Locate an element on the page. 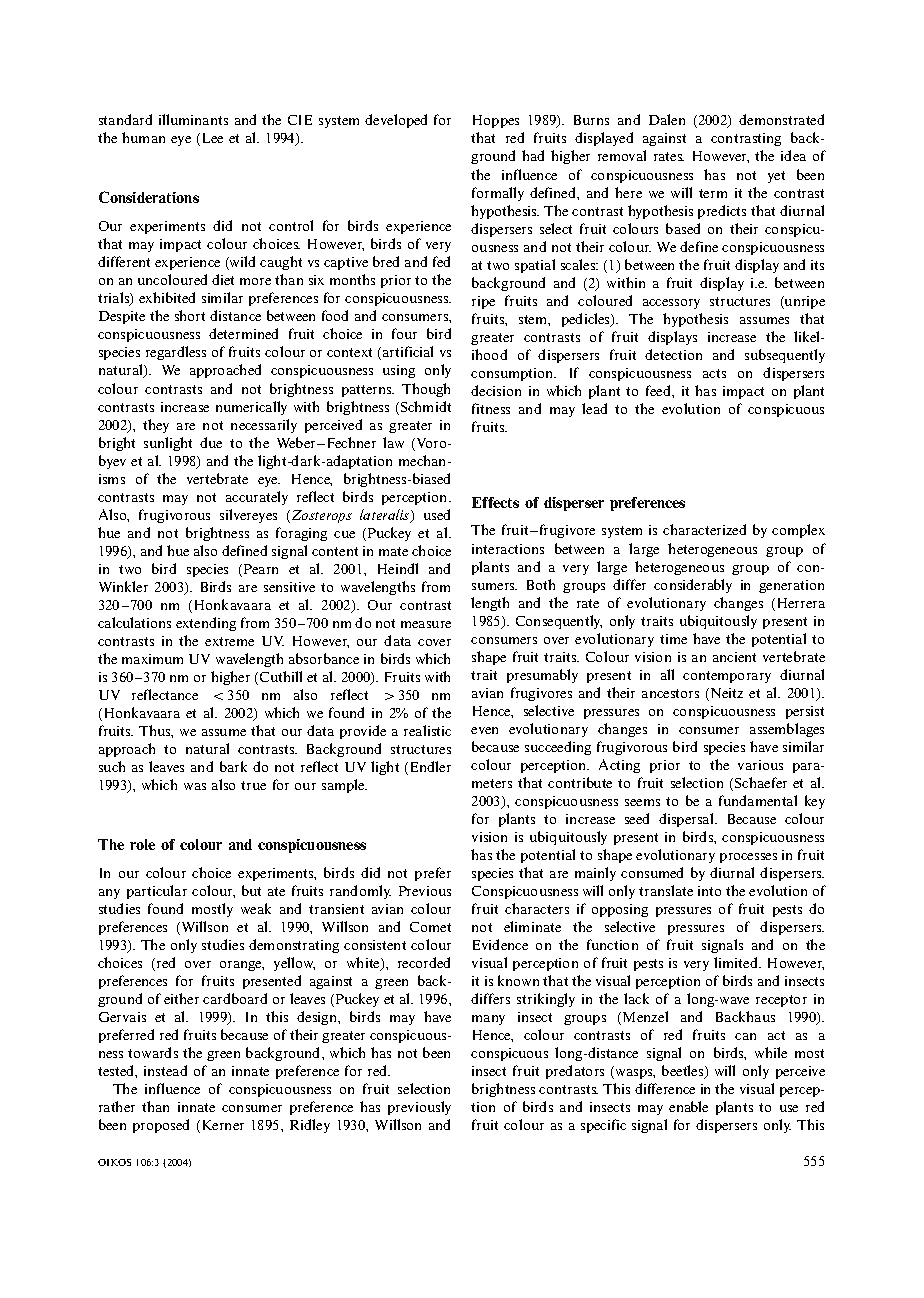  Lee is located at coordinates (213, 138).
